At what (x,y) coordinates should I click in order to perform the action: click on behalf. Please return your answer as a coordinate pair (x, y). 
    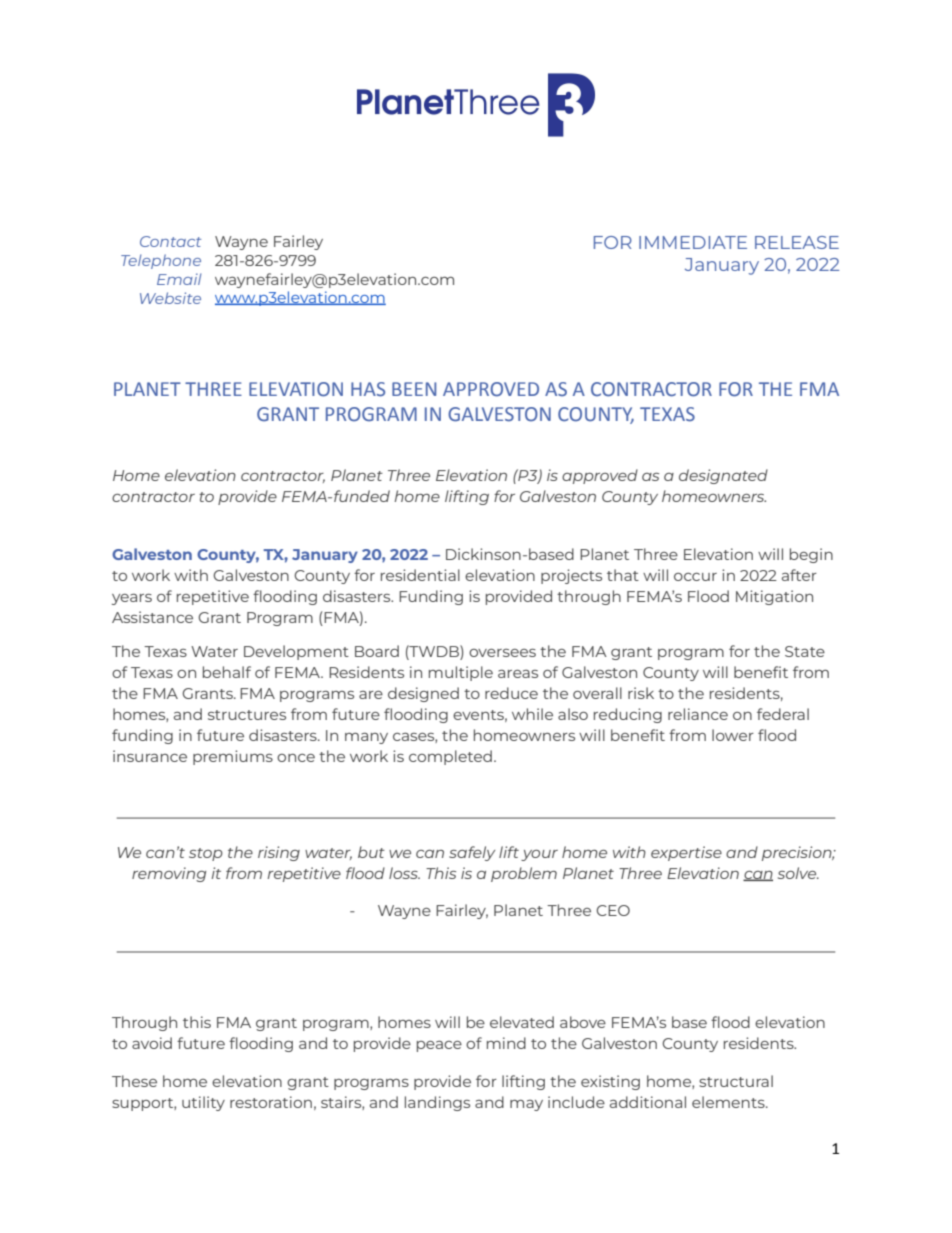
    Looking at the image, I should click on (227, 672).
